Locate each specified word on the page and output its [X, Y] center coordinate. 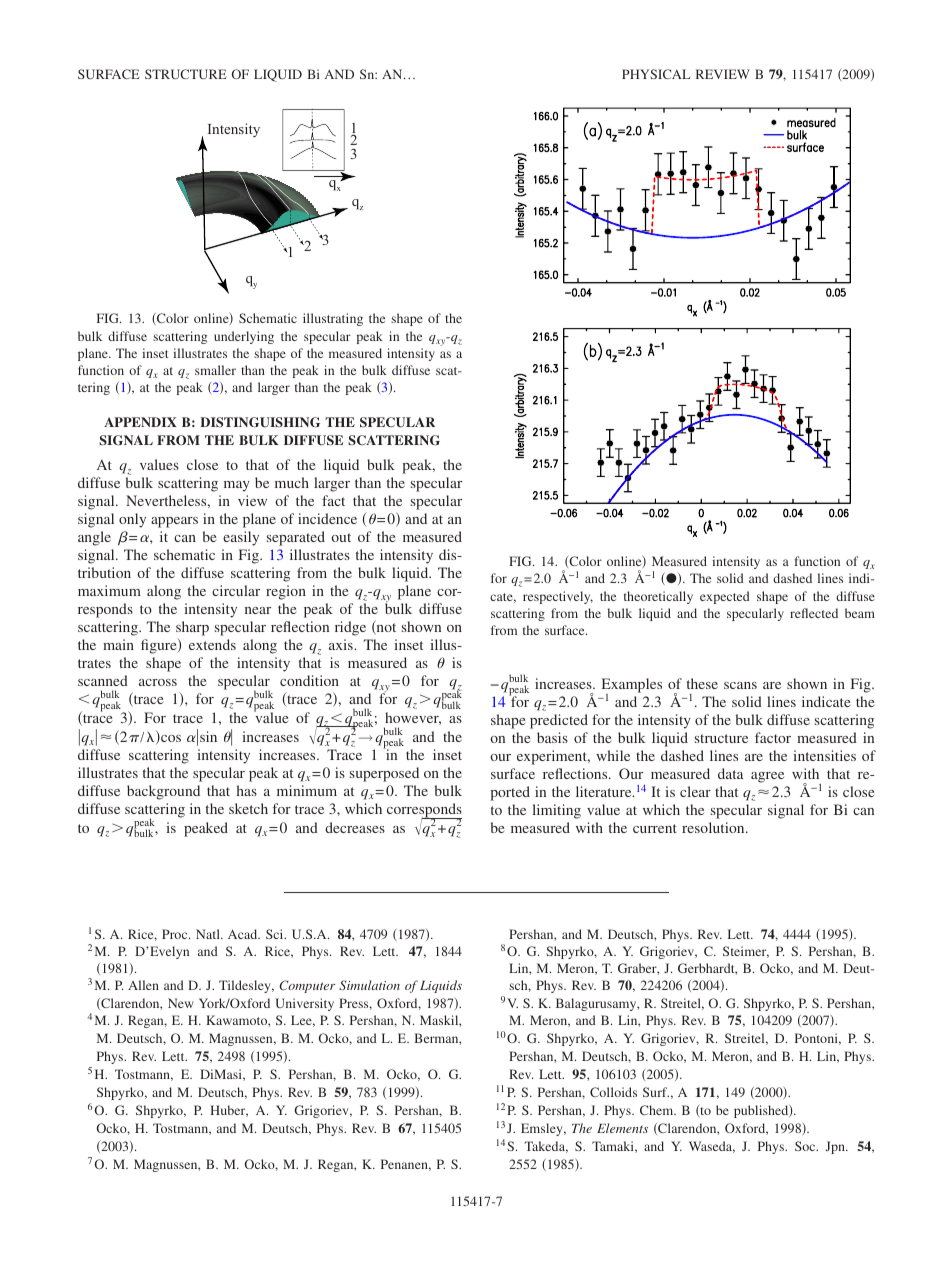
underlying [244, 337]
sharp [192, 630]
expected [725, 597]
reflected [814, 613]
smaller [215, 370]
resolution [714, 827]
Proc [176, 934]
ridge [350, 628]
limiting [556, 811]
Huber [229, 1111]
